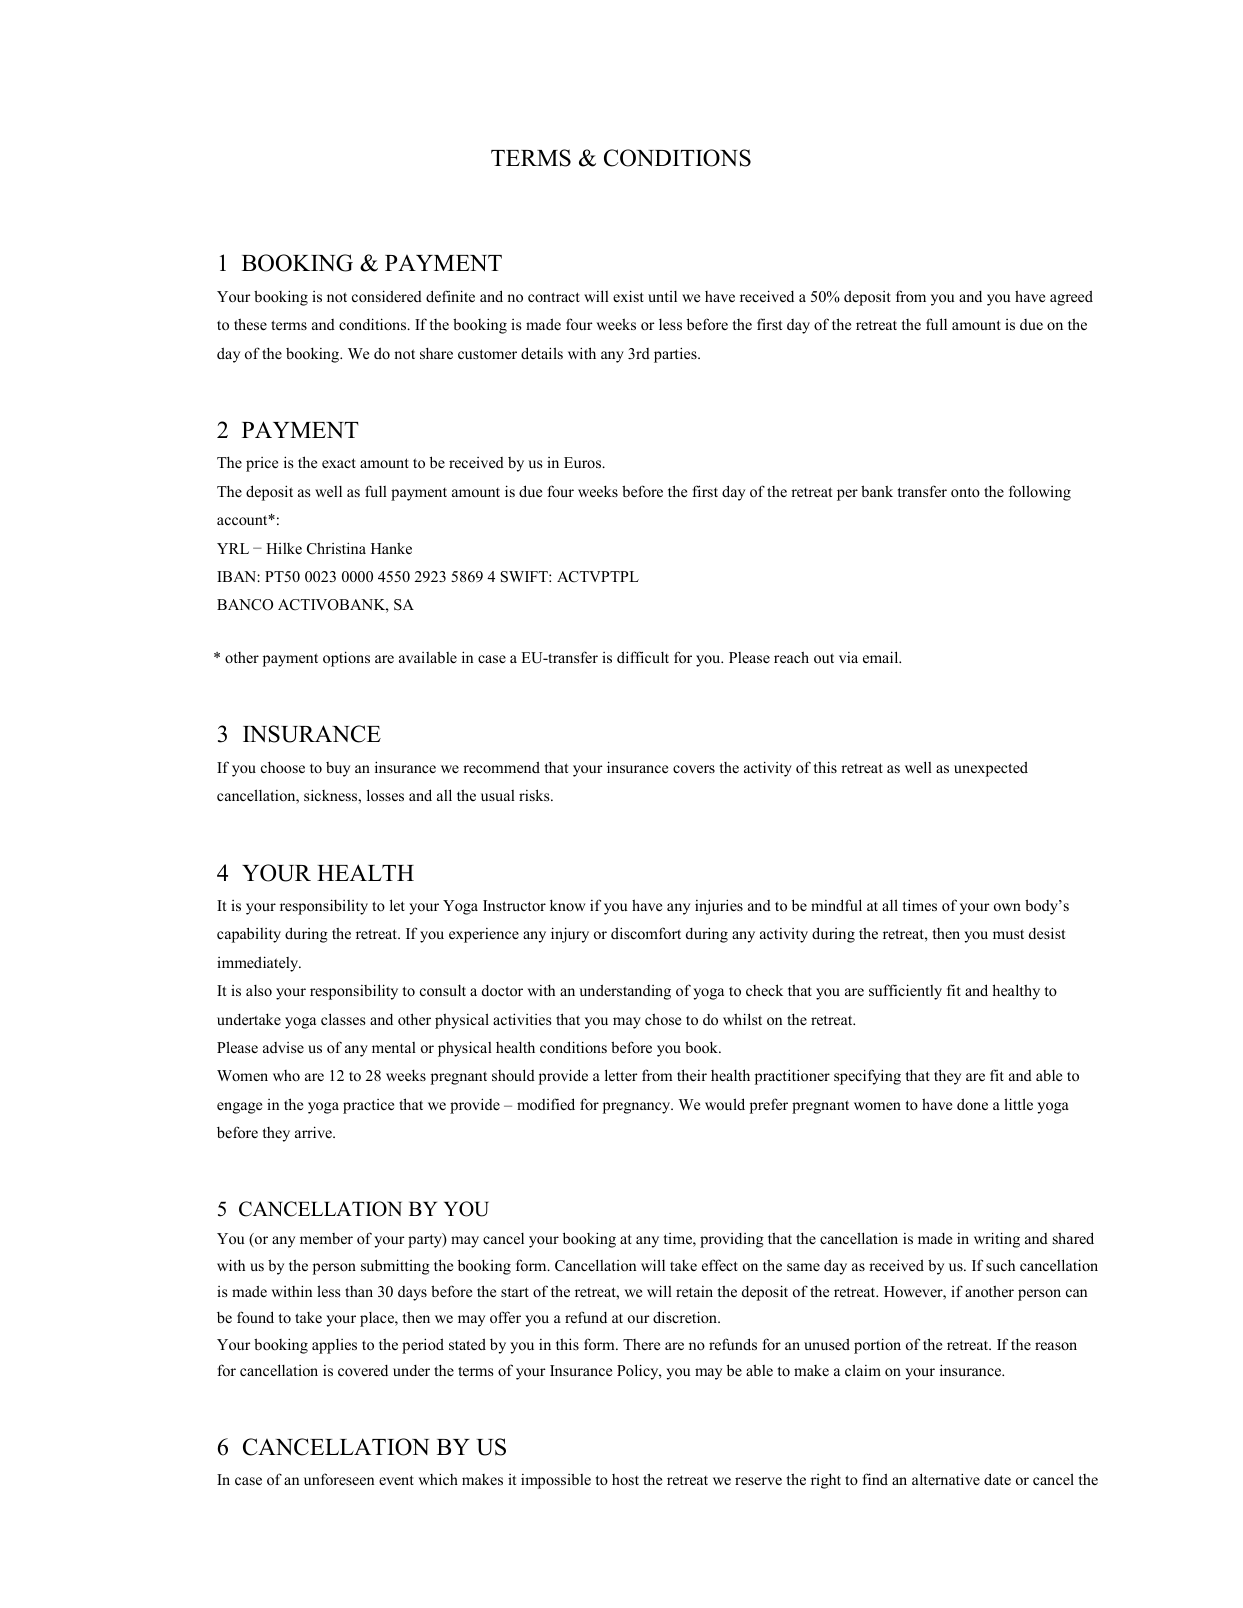 Image resolution: width=1243 pixels, height=1608 pixels. Describe the element at coordinates (339, 1479) in the screenshot. I see `unforeseen` at that location.
